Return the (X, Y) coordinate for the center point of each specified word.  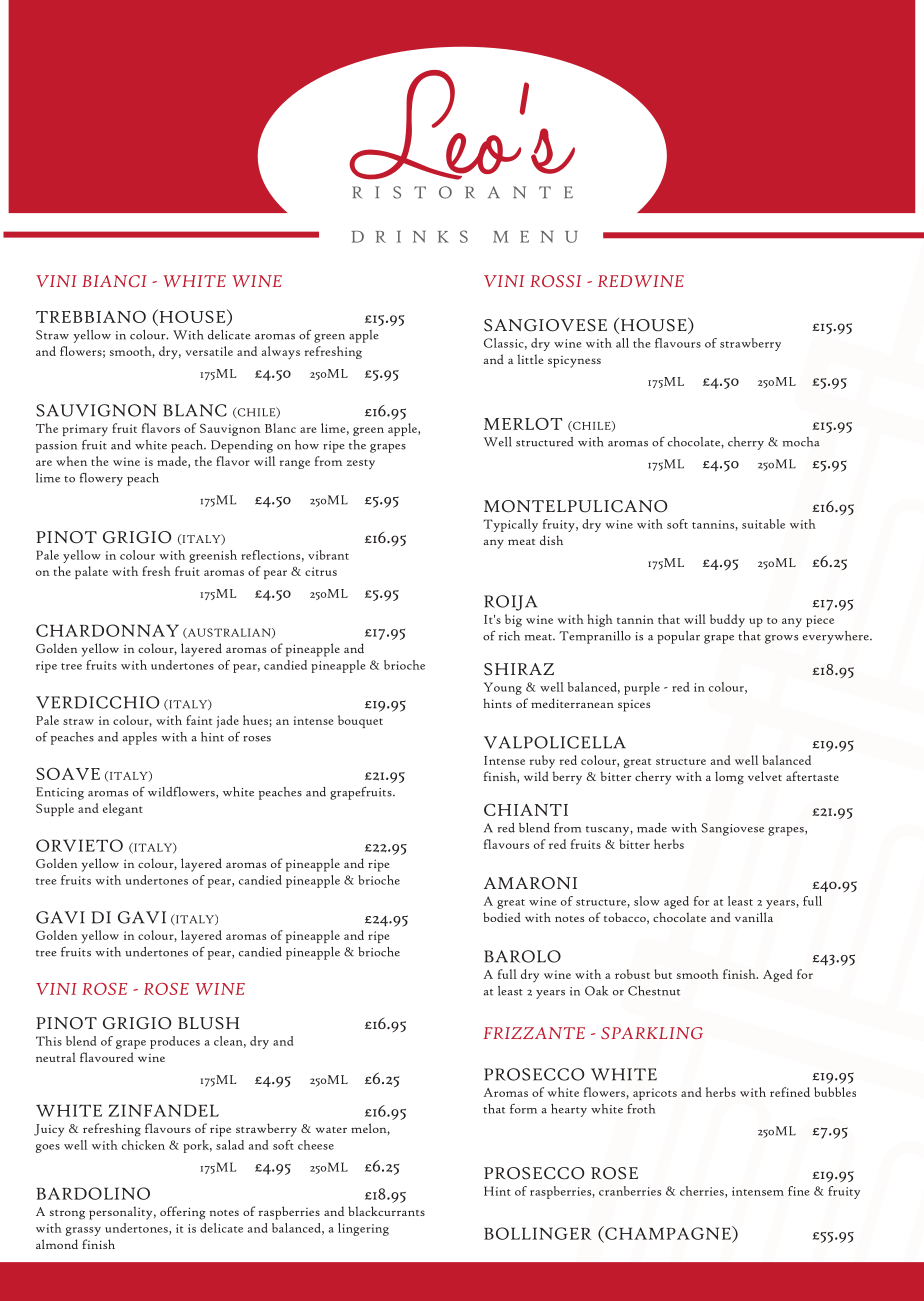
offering (183, 1213)
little (530, 359)
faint (199, 720)
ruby (542, 761)
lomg (729, 778)
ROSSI (555, 281)
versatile (209, 351)
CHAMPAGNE (668, 1234)
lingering (363, 1229)
